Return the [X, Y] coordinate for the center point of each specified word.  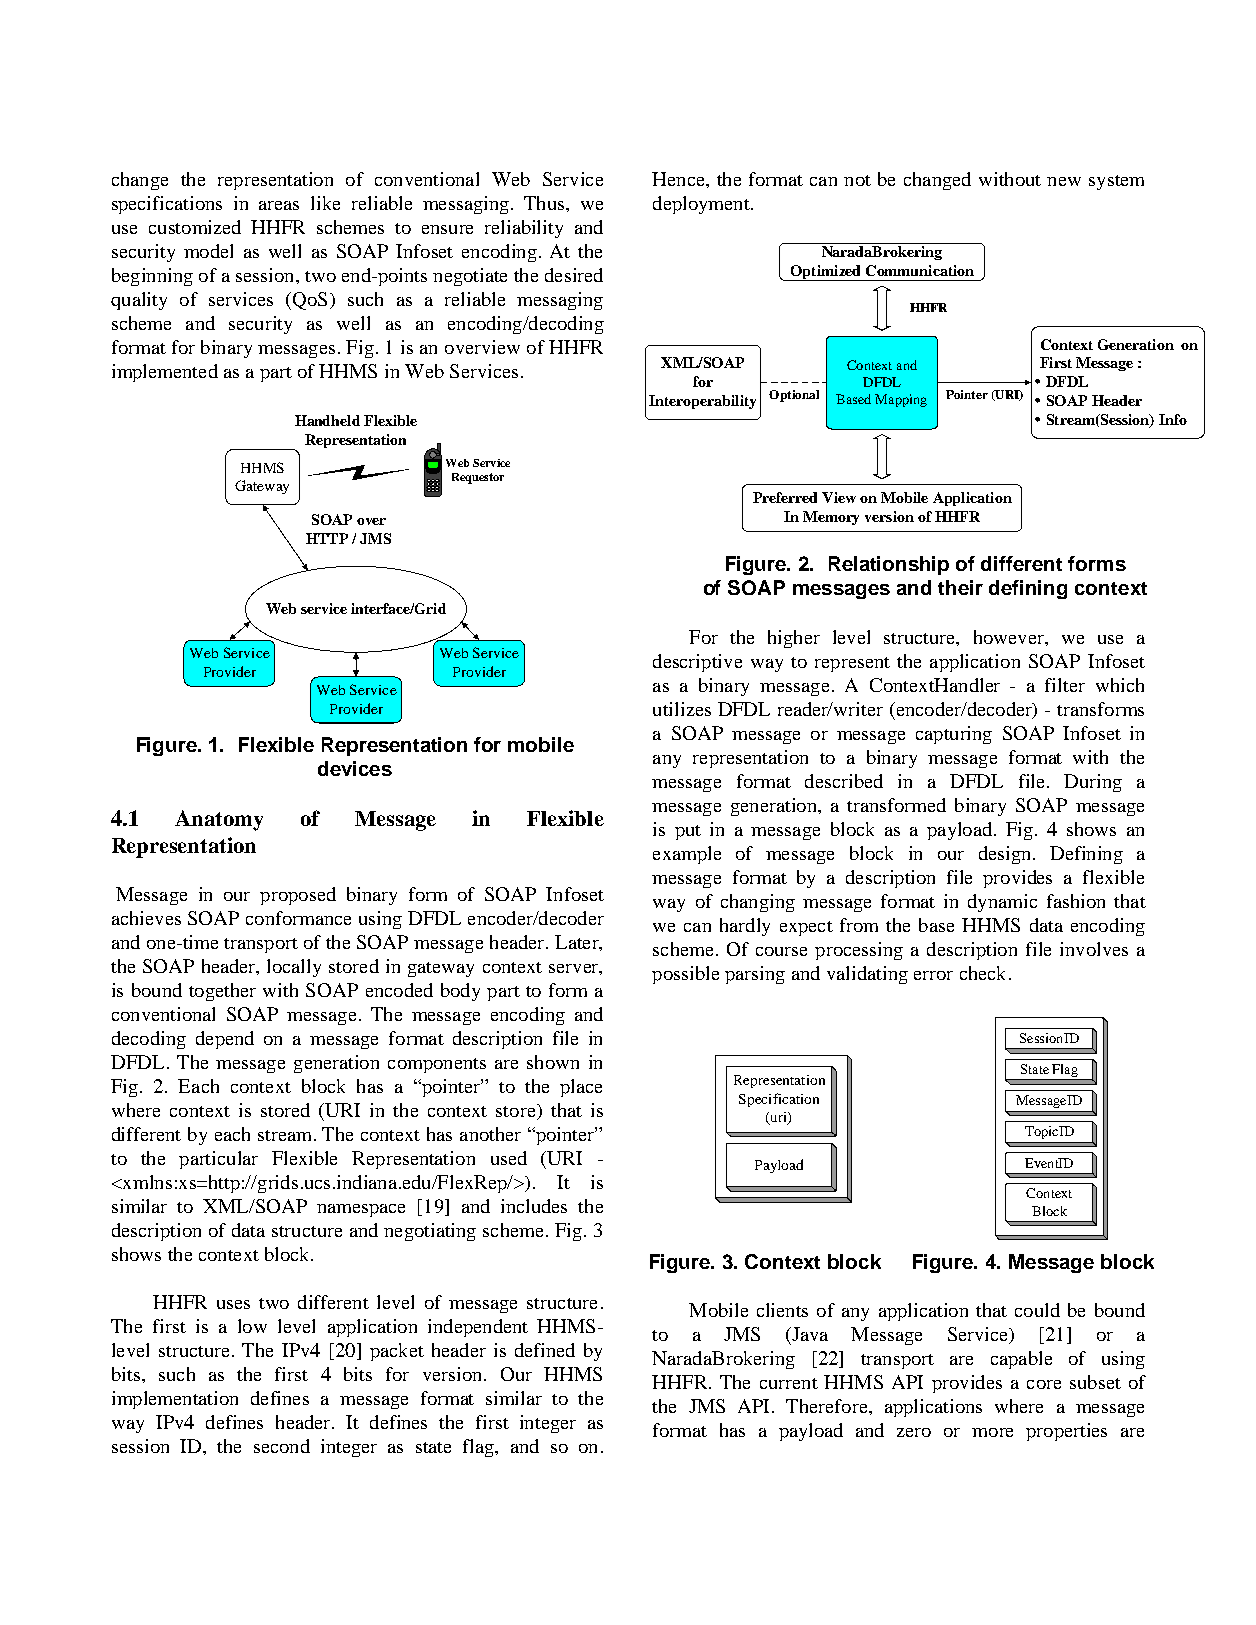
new [1064, 181]
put [688, 832]
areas [279, 205]
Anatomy [219, 820]
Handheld [327, 420]
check [982, 973]
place [581, 1088]
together [222, 992]
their [960, 587]
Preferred [785, 497]
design [1004, 855]
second [282, 1446]
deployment [702, 205]
